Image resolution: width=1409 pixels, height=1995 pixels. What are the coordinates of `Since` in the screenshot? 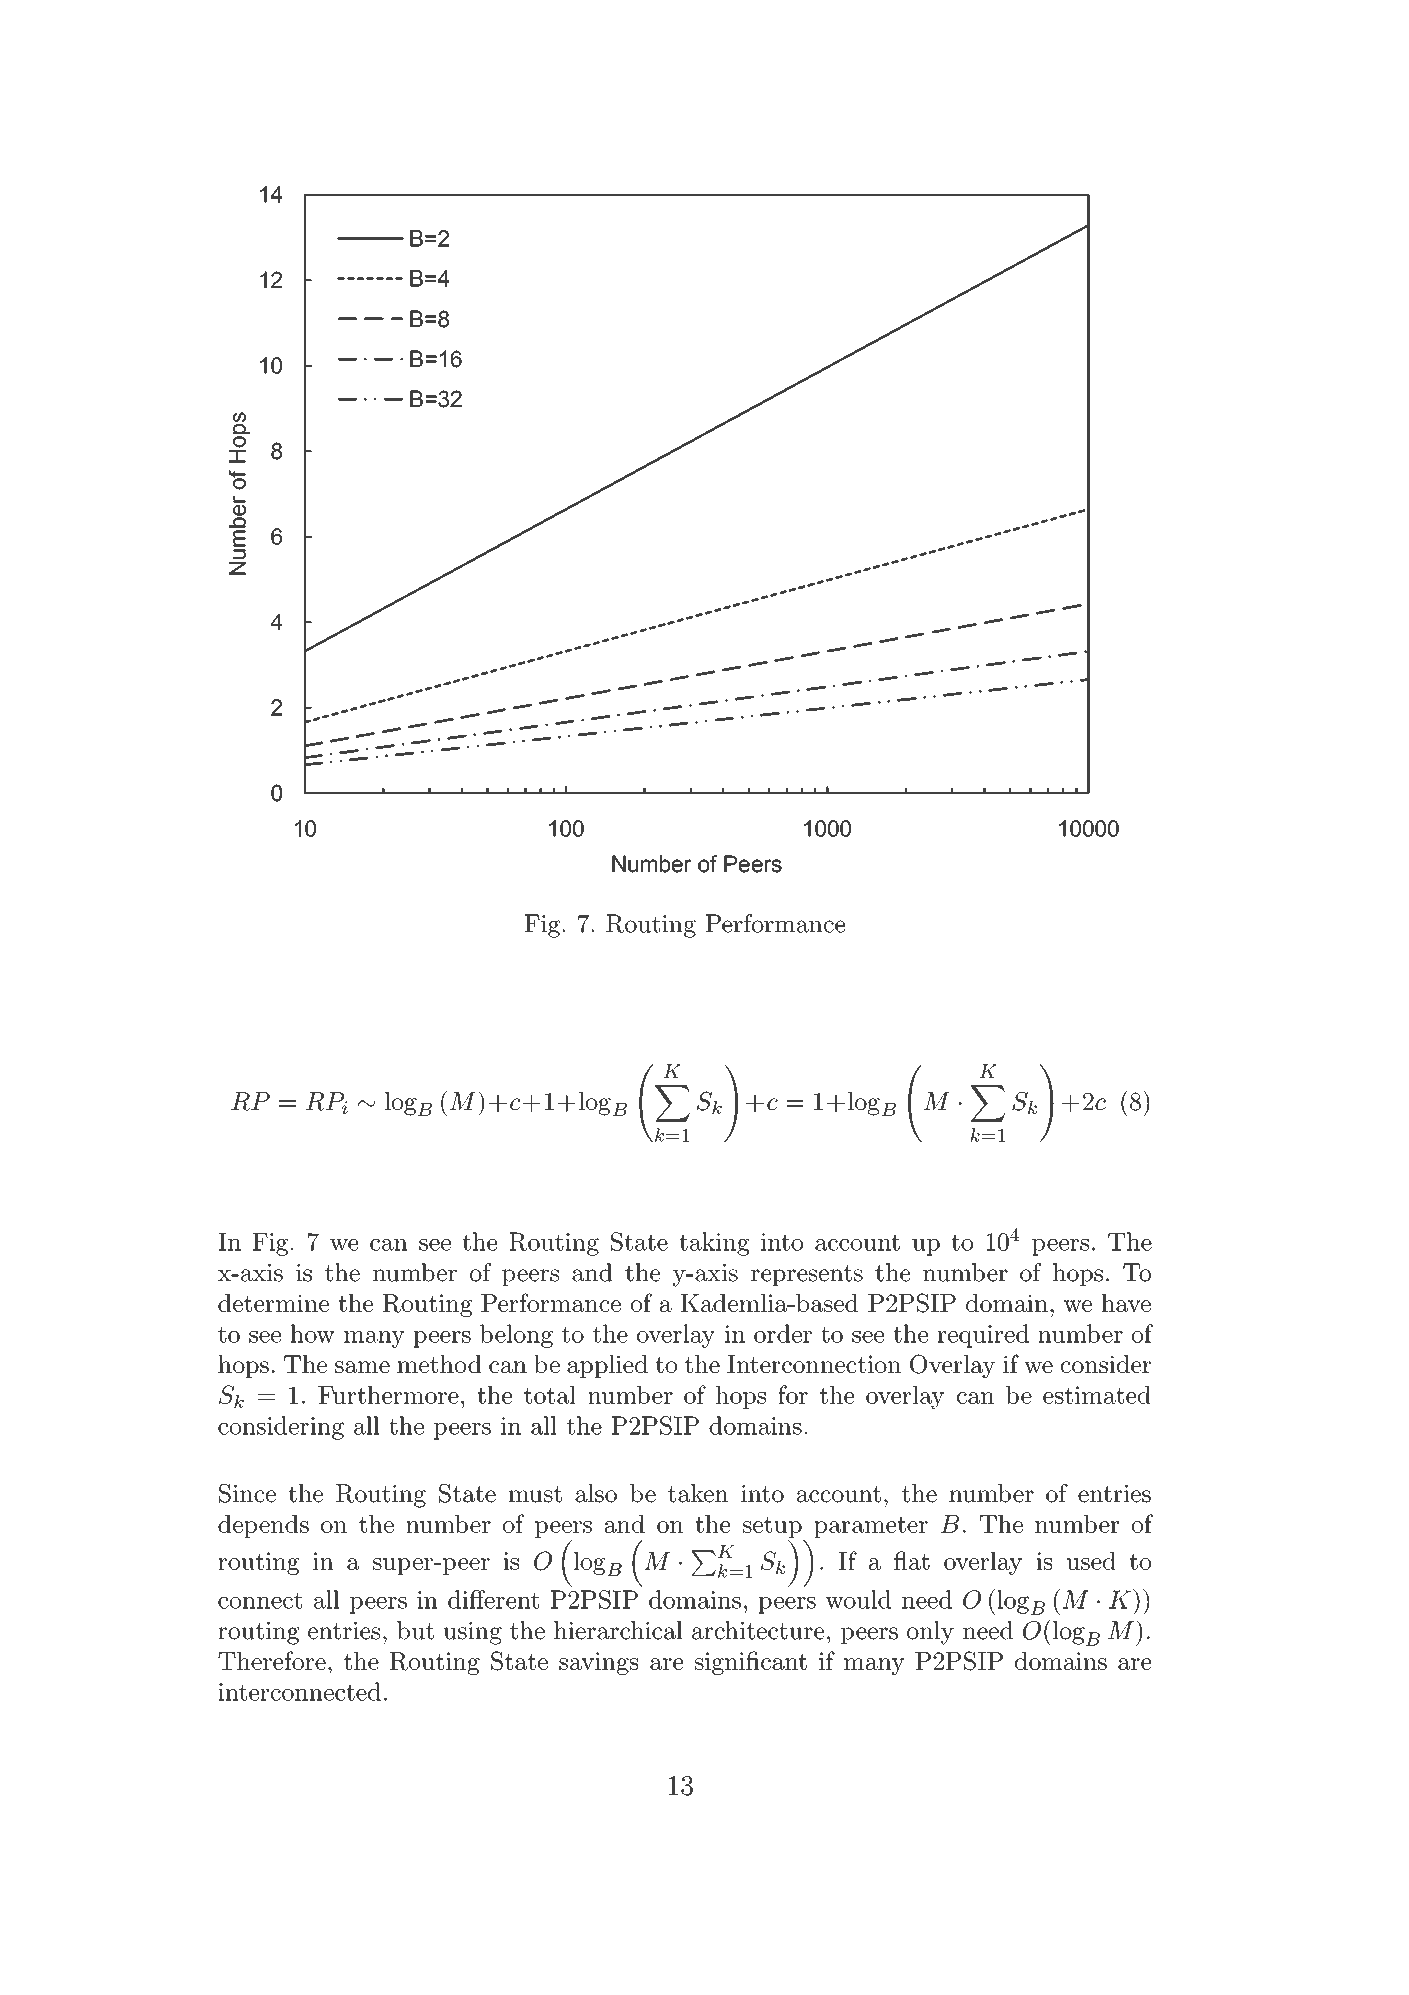 It's located at (247, 1493).
